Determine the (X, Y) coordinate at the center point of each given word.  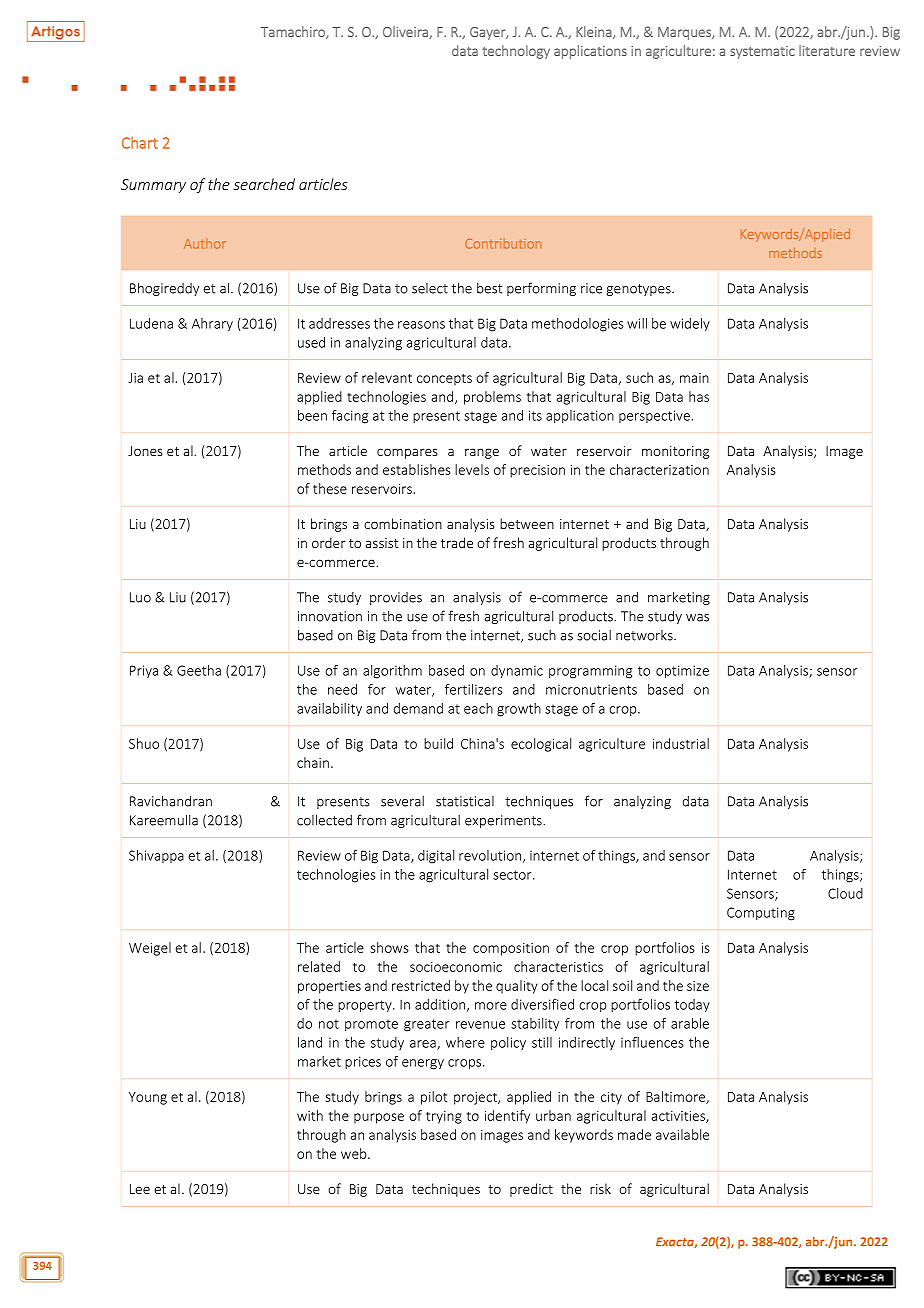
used (311, 342)
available (682, 1134)
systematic (762, 52)
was (697, 618)
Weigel (150, 949)
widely (690, 325)
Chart (140, 143)
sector (513, 875)
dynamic (517, 671)
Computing (761, 914)
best (490, 288)
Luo (140, 597)
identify (507, 1117)
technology (516, 52)
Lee (140, 1189)
